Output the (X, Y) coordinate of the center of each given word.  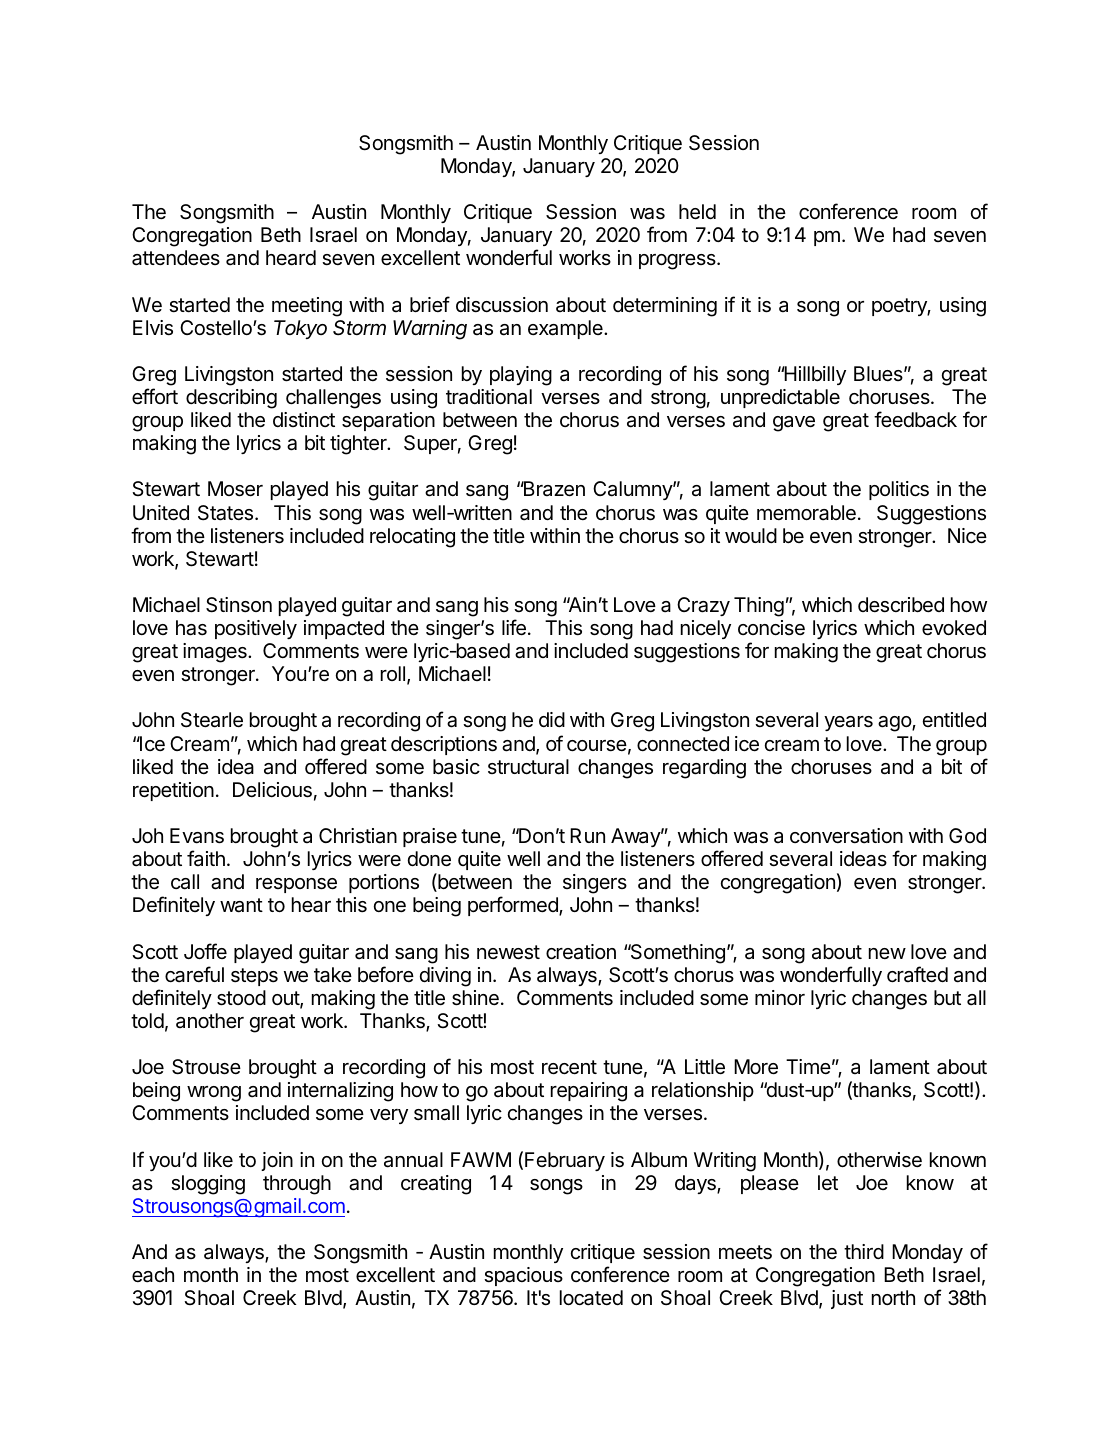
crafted (917, 974)
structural (528, 767)
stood (241, 998)
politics (899, 490)
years (848, 723)
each (153, 1275)
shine (475, 998)
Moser (235, 489)
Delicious (272, 790)
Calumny (633, 490)
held (697, 212)
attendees (176, 258)
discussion (502, 305)
